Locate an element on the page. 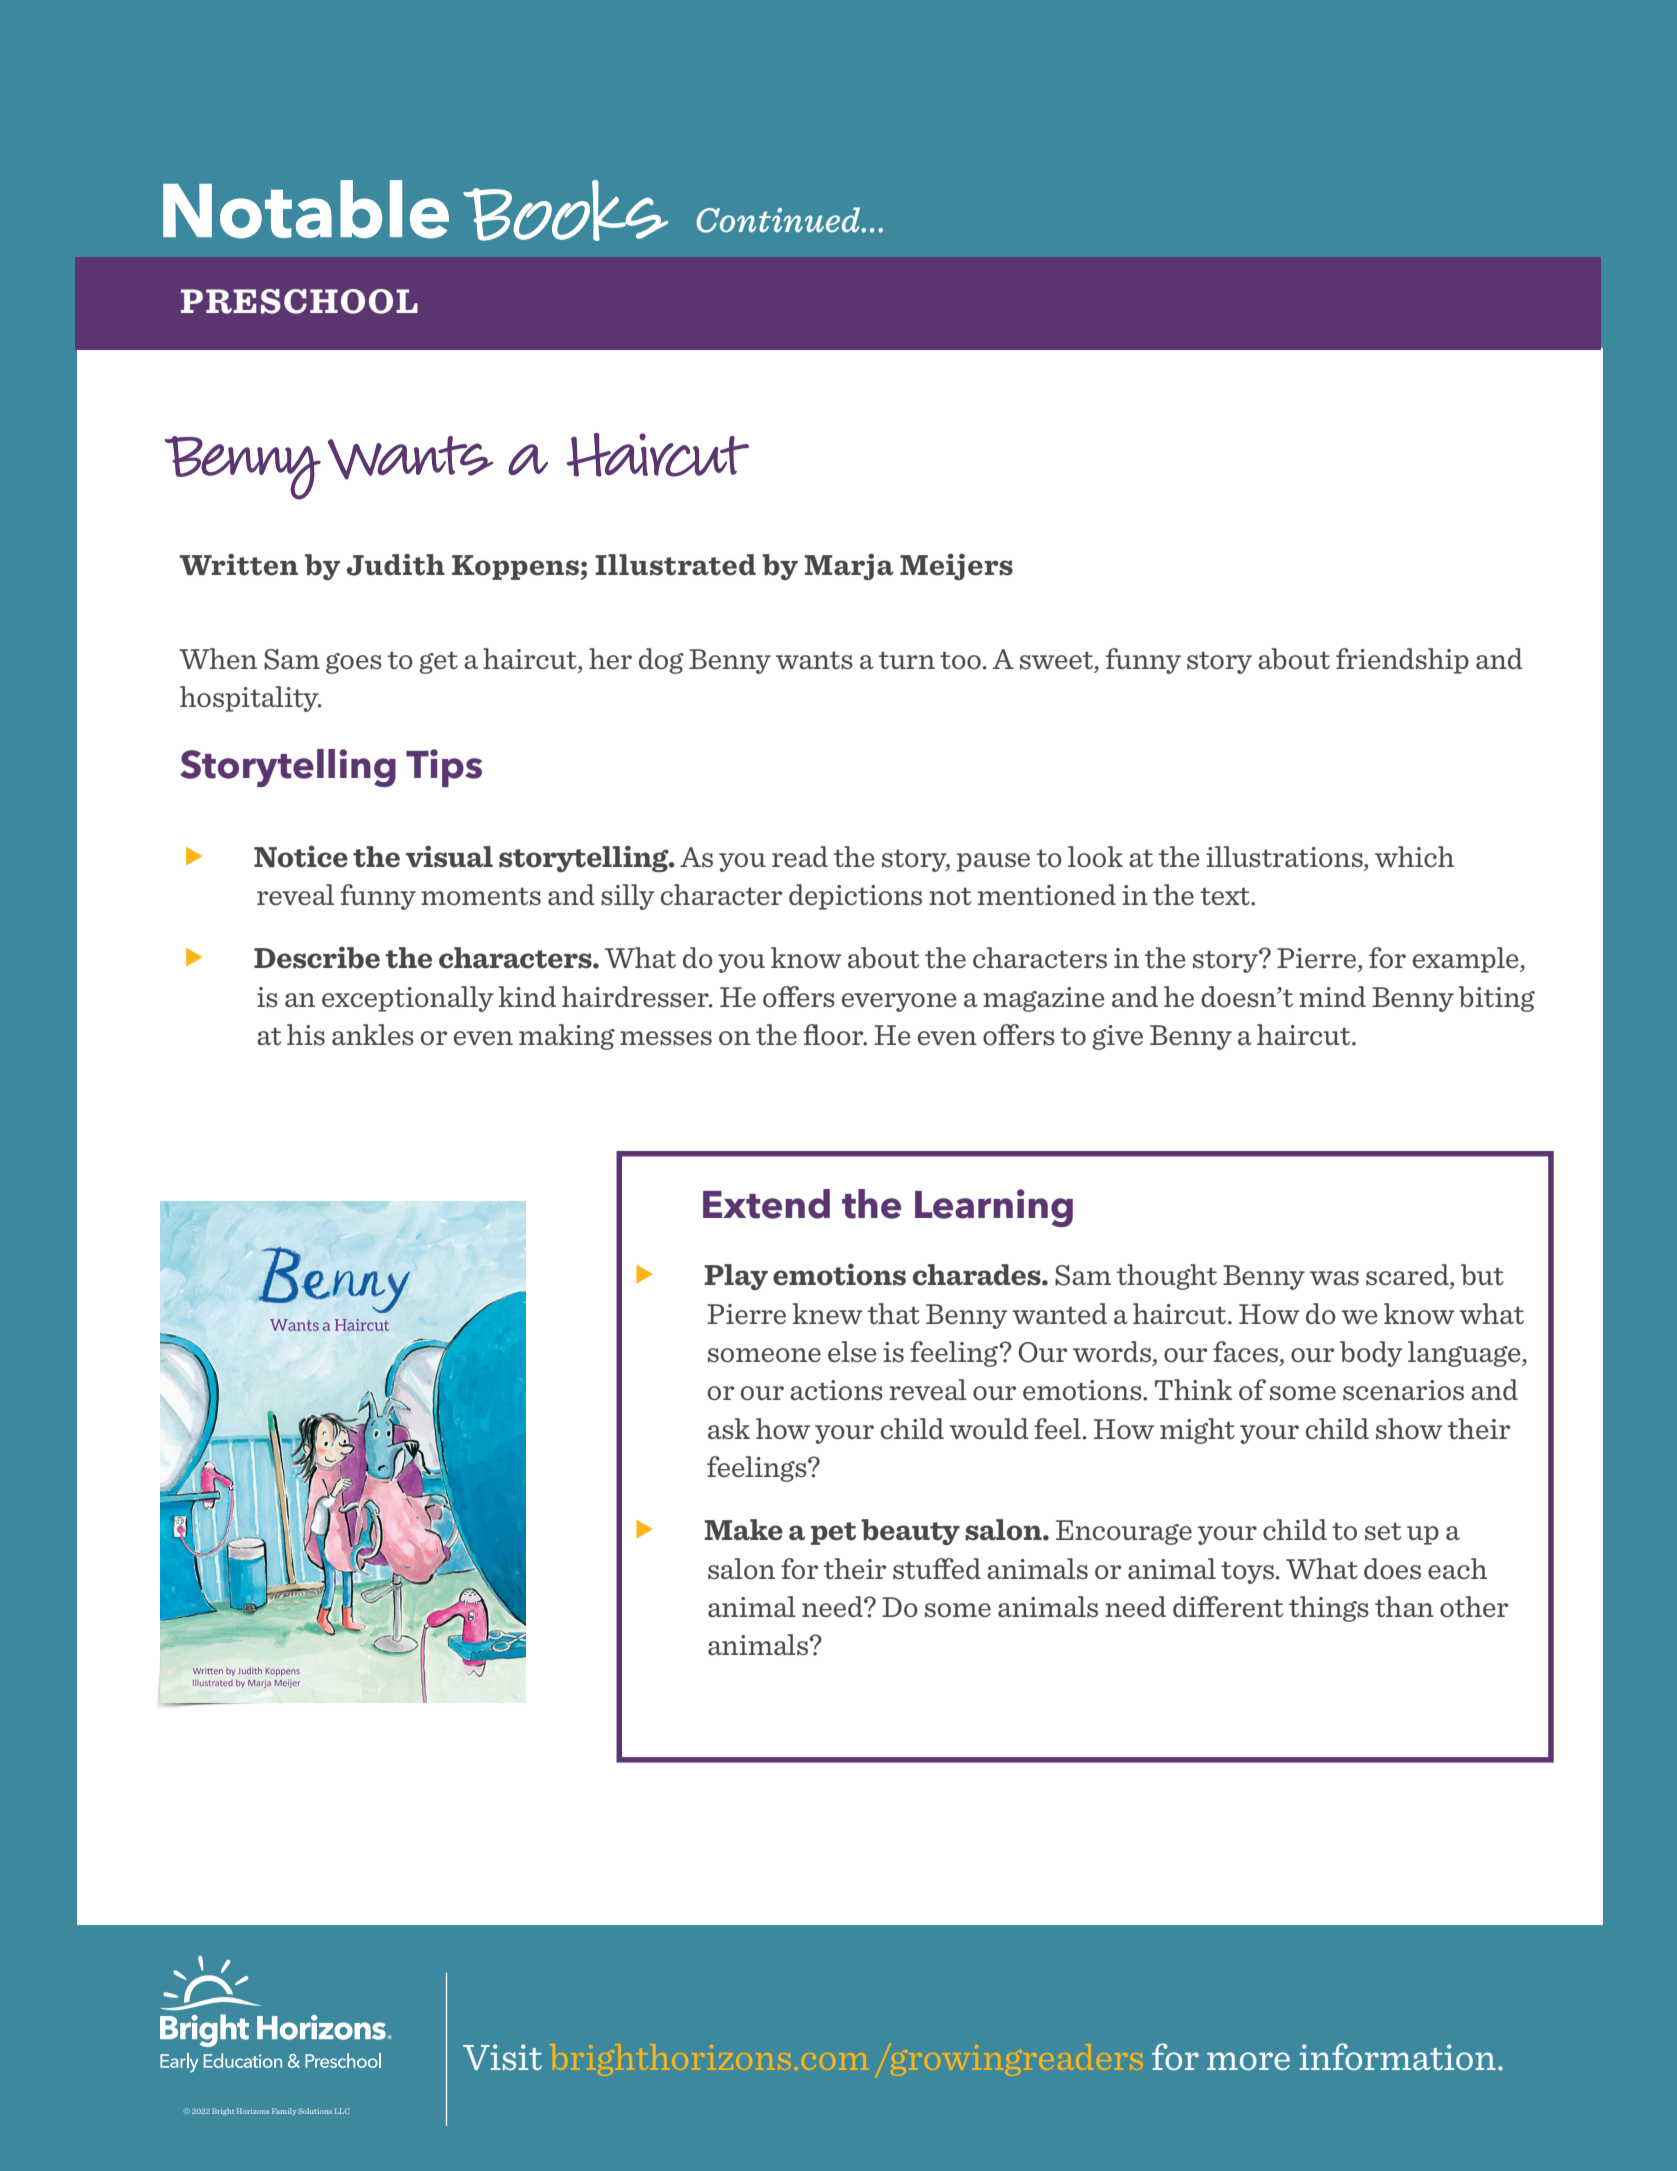  Visit is located at coordinates (502, 2057).
